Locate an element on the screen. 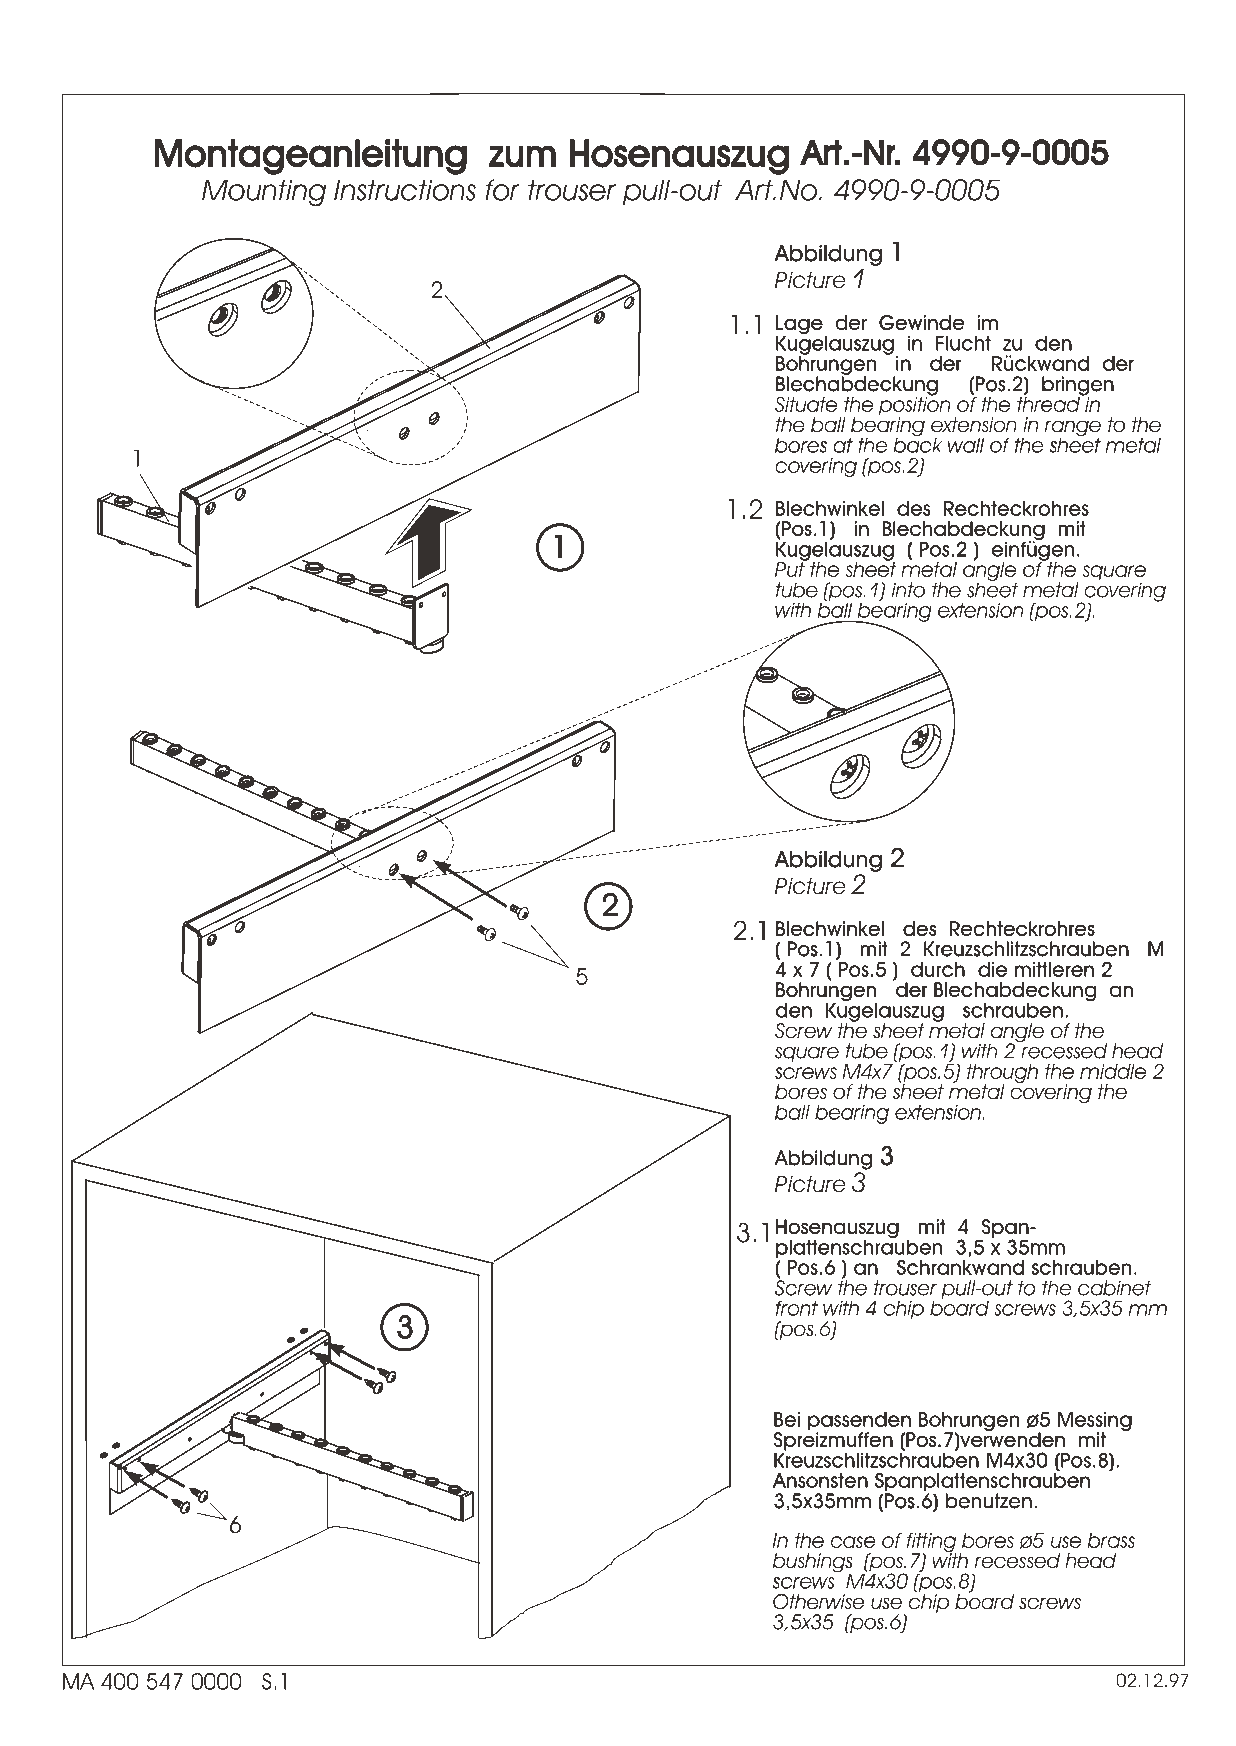 The width and height of the screenshot is (1236, 1746). durch is located at coordinates (938, 969).
